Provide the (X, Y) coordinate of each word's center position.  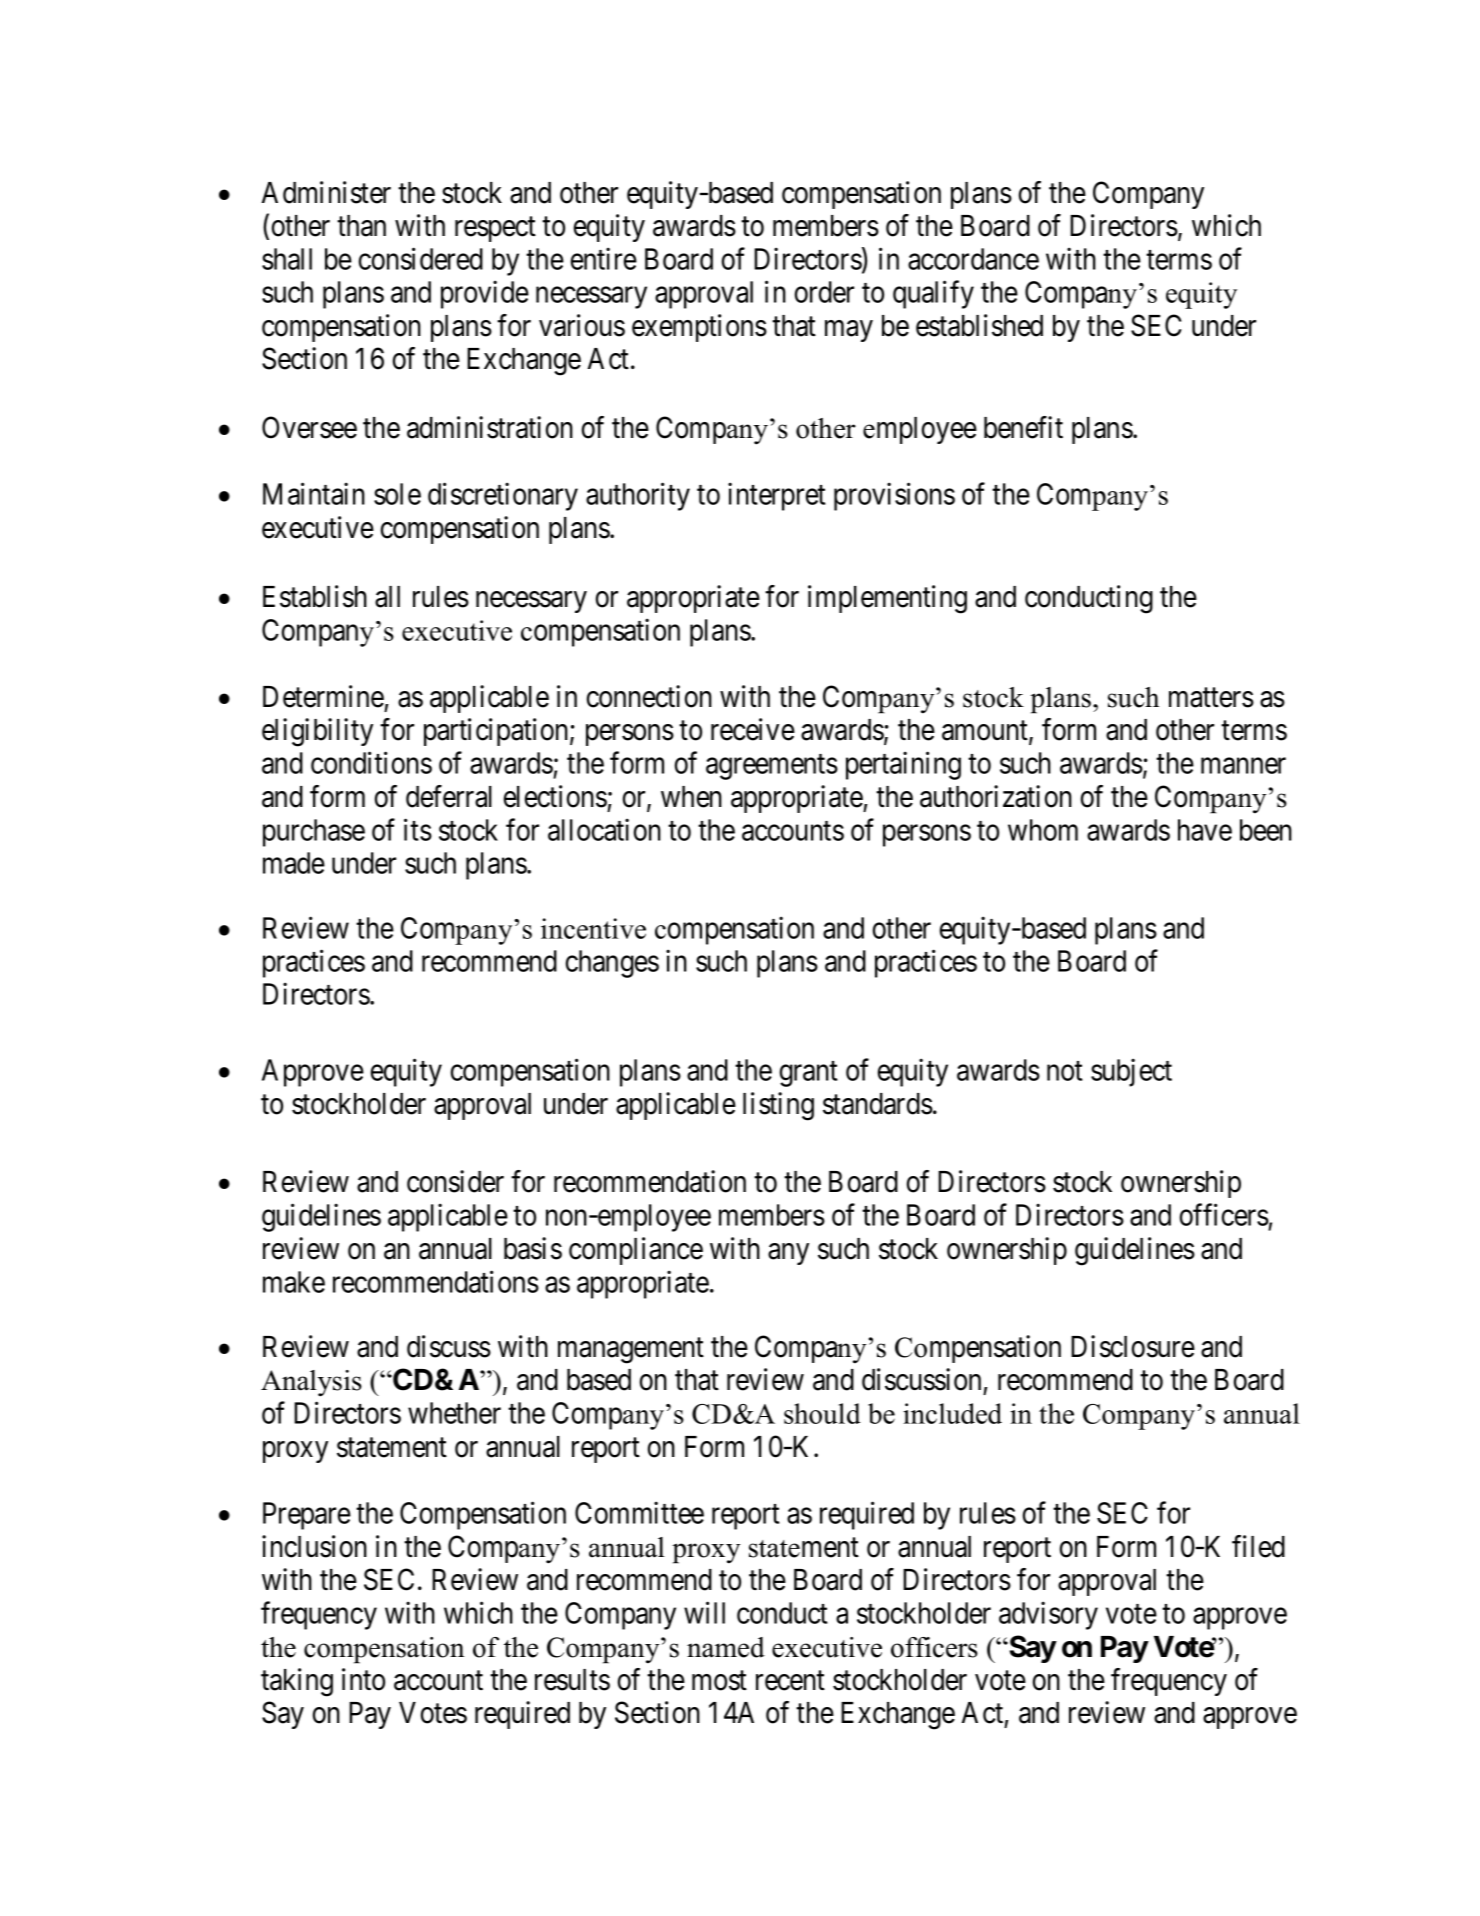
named (726, 1647)
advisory (1048, 1615)
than (361, 226)
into (363, 1679)
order (824, 292)
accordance (973, 259)
